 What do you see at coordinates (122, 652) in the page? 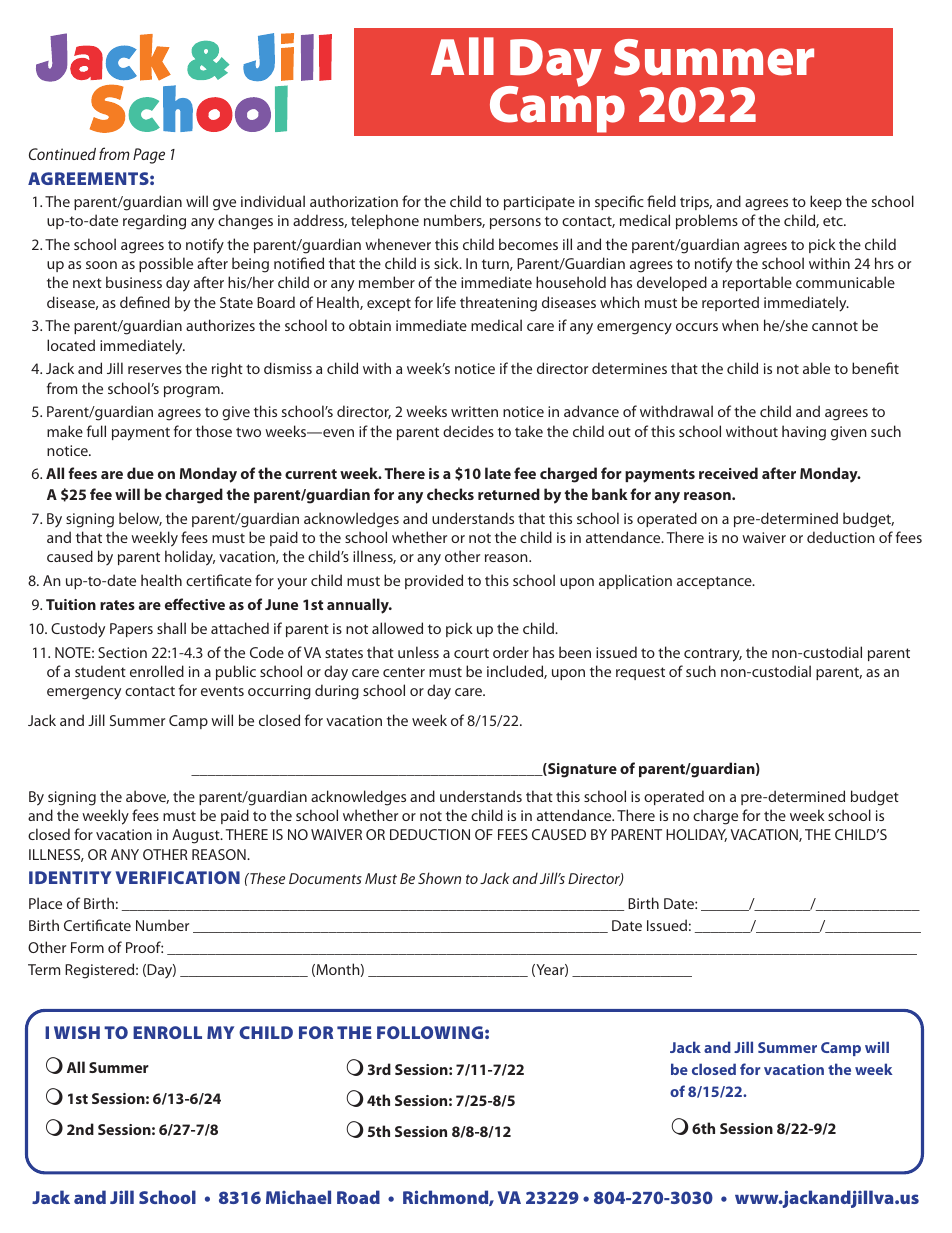
I see `Section` at bounding box center [122, 652].
